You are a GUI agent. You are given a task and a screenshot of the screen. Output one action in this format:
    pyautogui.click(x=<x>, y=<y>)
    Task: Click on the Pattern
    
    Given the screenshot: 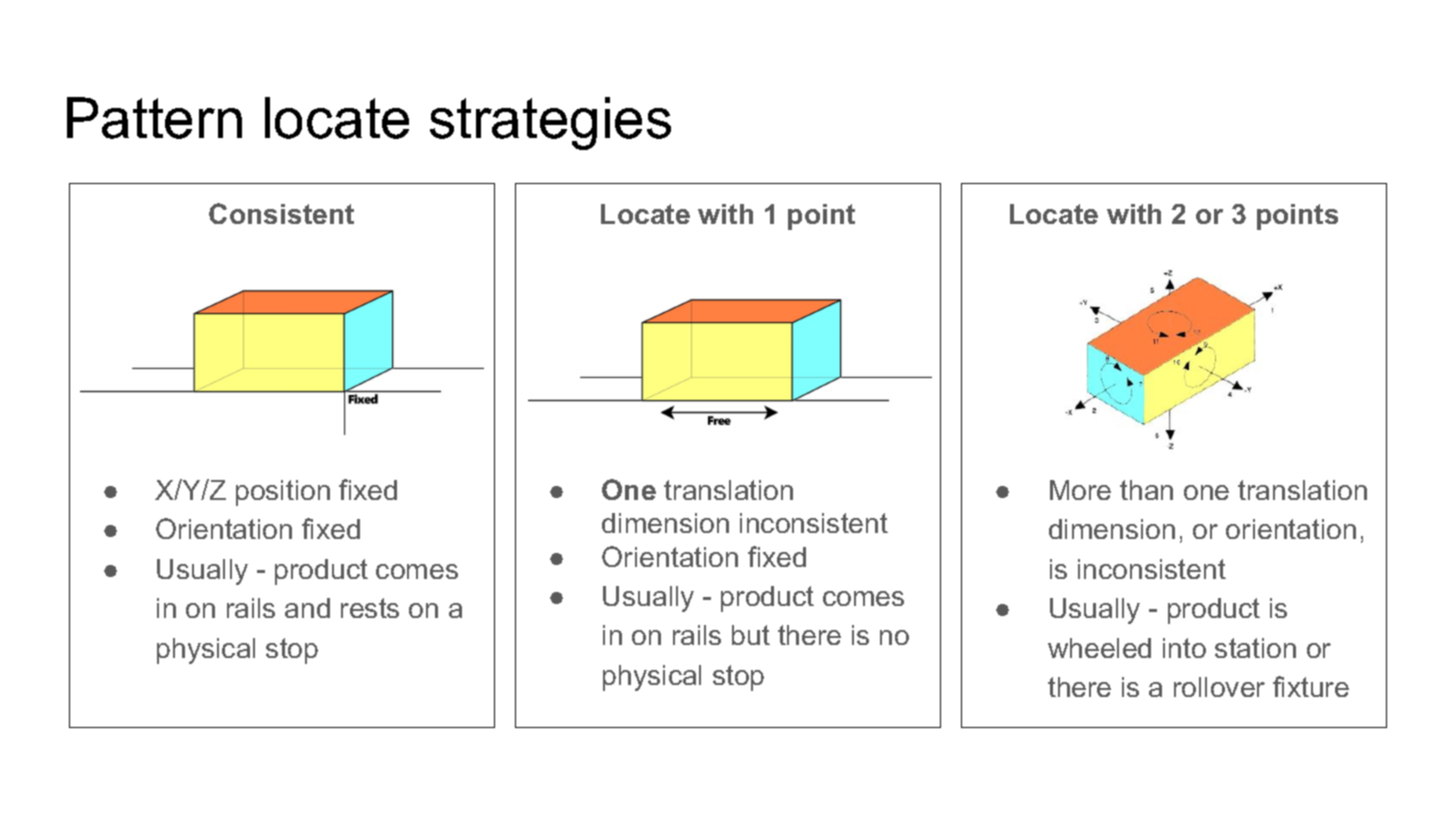 What is the action you would take?
    pyautogui.click(x=154, y=118)
